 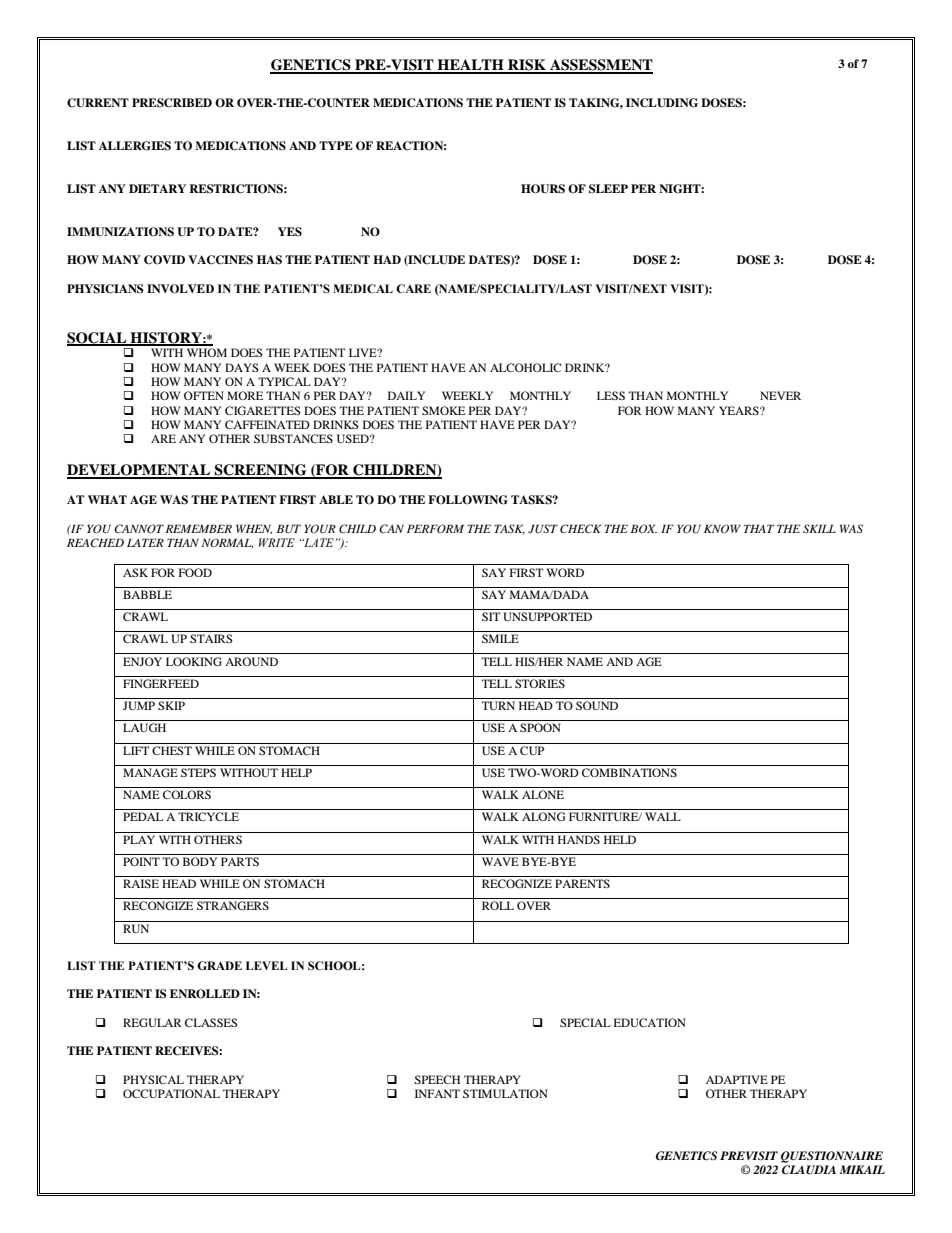 I want to click on HEALTH, so click(x=470, y=66).
